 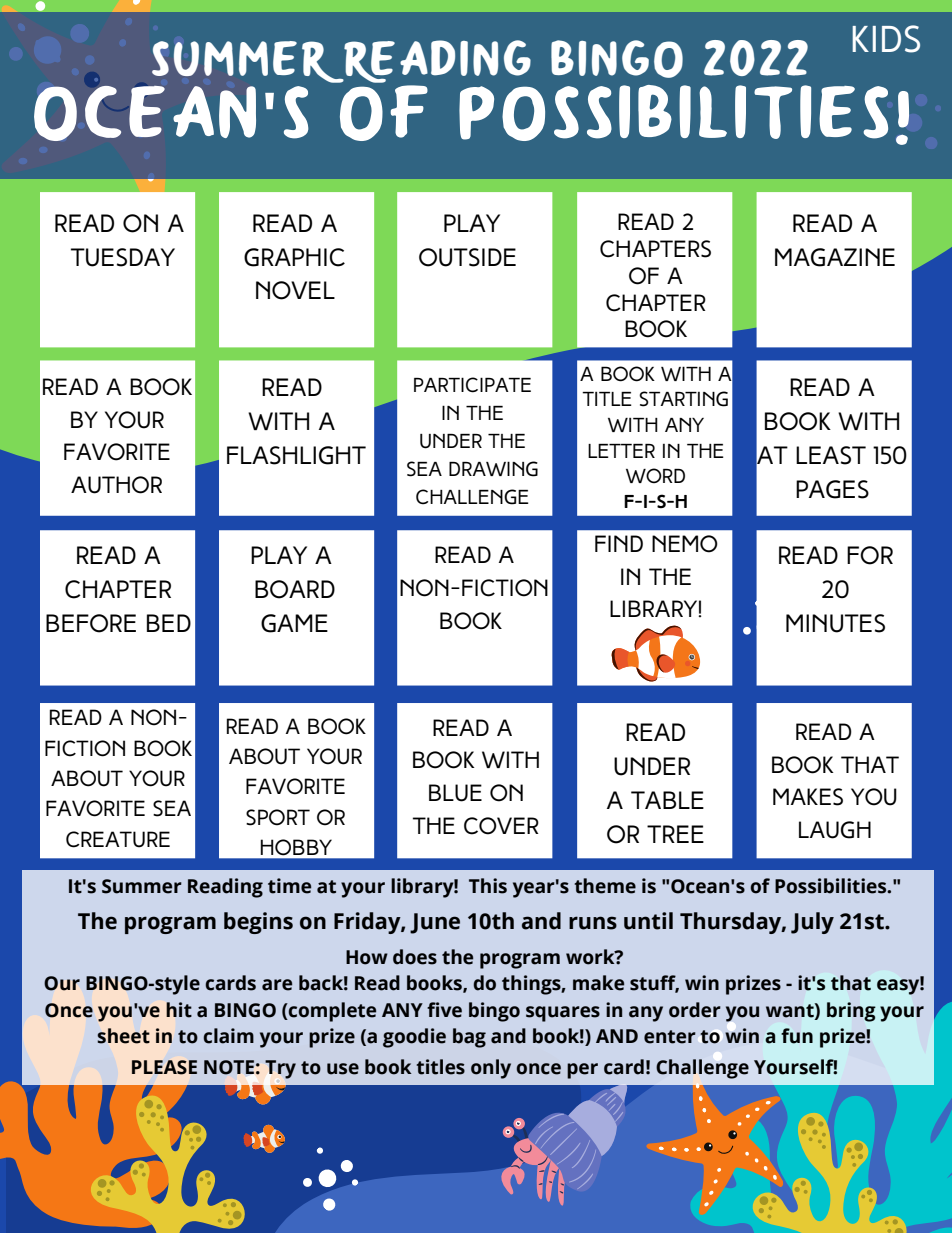 What do you see at coordinates (886, 39) in the document?
I see `Kids` at bounding box center [886, 39].
